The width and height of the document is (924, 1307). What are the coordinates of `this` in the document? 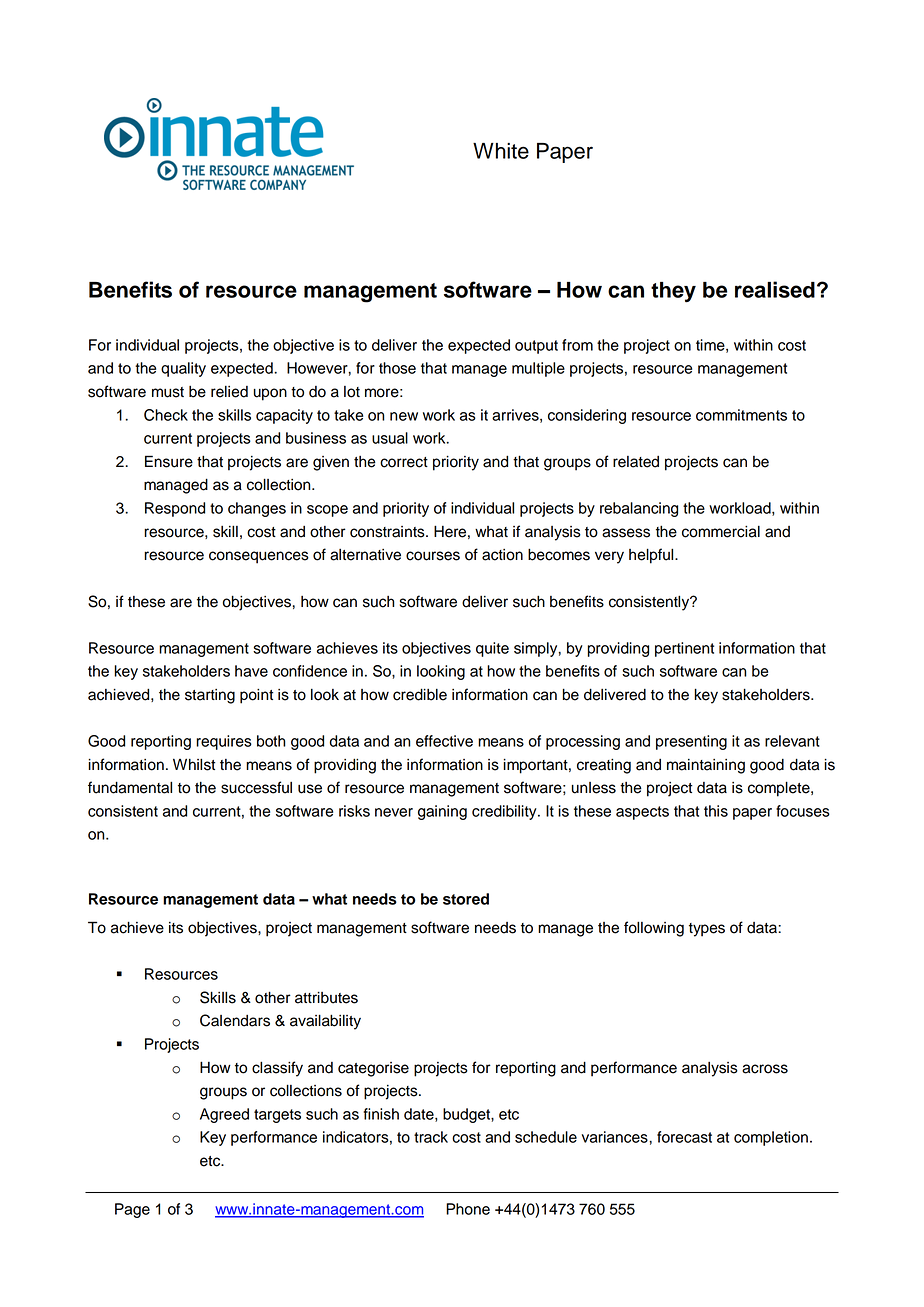 It's located at (716, 811).
